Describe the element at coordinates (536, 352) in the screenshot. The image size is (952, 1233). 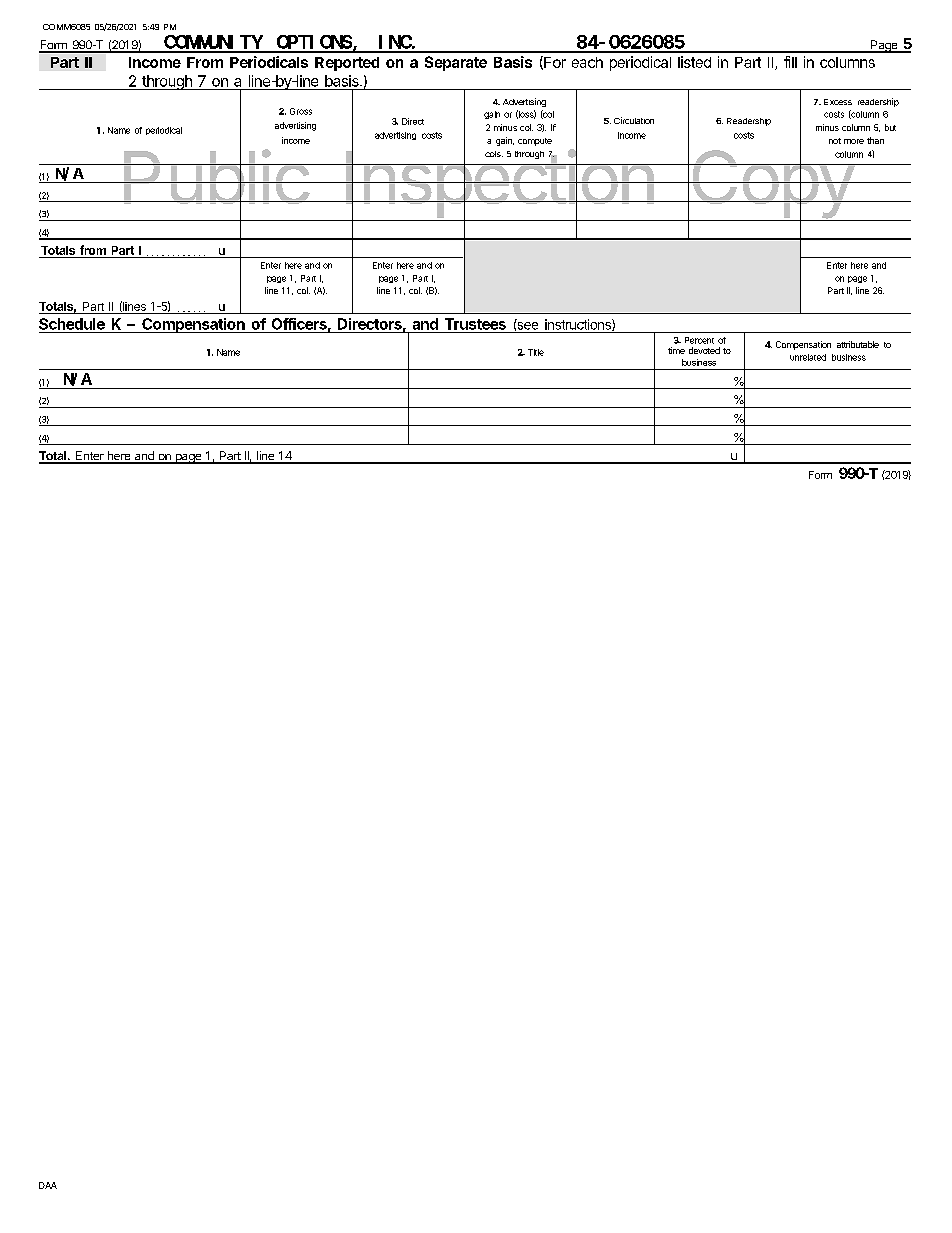
I see `Title` at that location.
